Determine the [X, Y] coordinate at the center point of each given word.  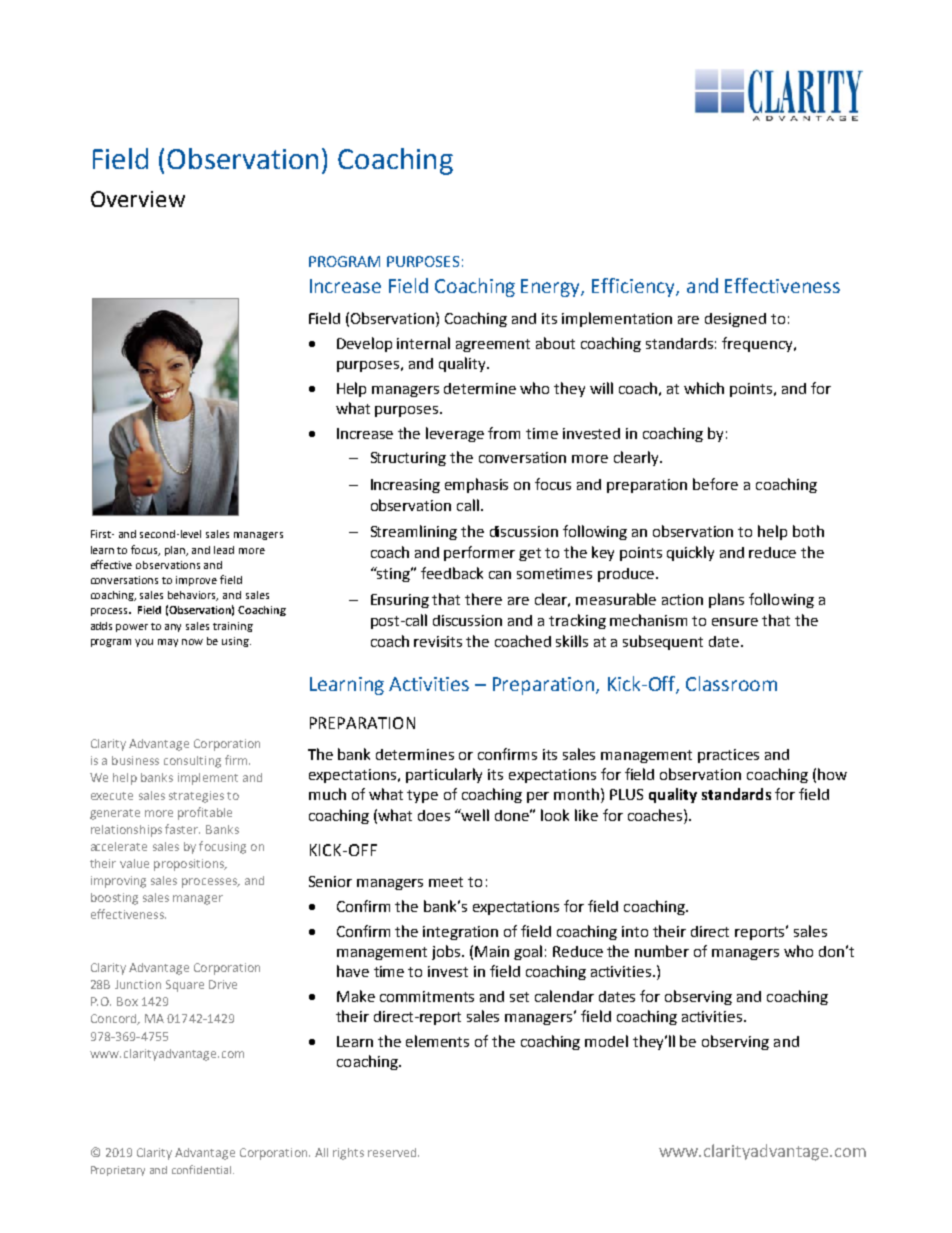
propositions [190, 865]
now [192, 642]
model [606, 1041]
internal [423, 343]
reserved [393, 1152]
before [715, 484]
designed [735, 320]
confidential [201, 1169]
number [662, 951]
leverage [455, 434]
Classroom [731, 683]
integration [460, 933]
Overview [138, 199]
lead [224, 550]
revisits [438, 641]
